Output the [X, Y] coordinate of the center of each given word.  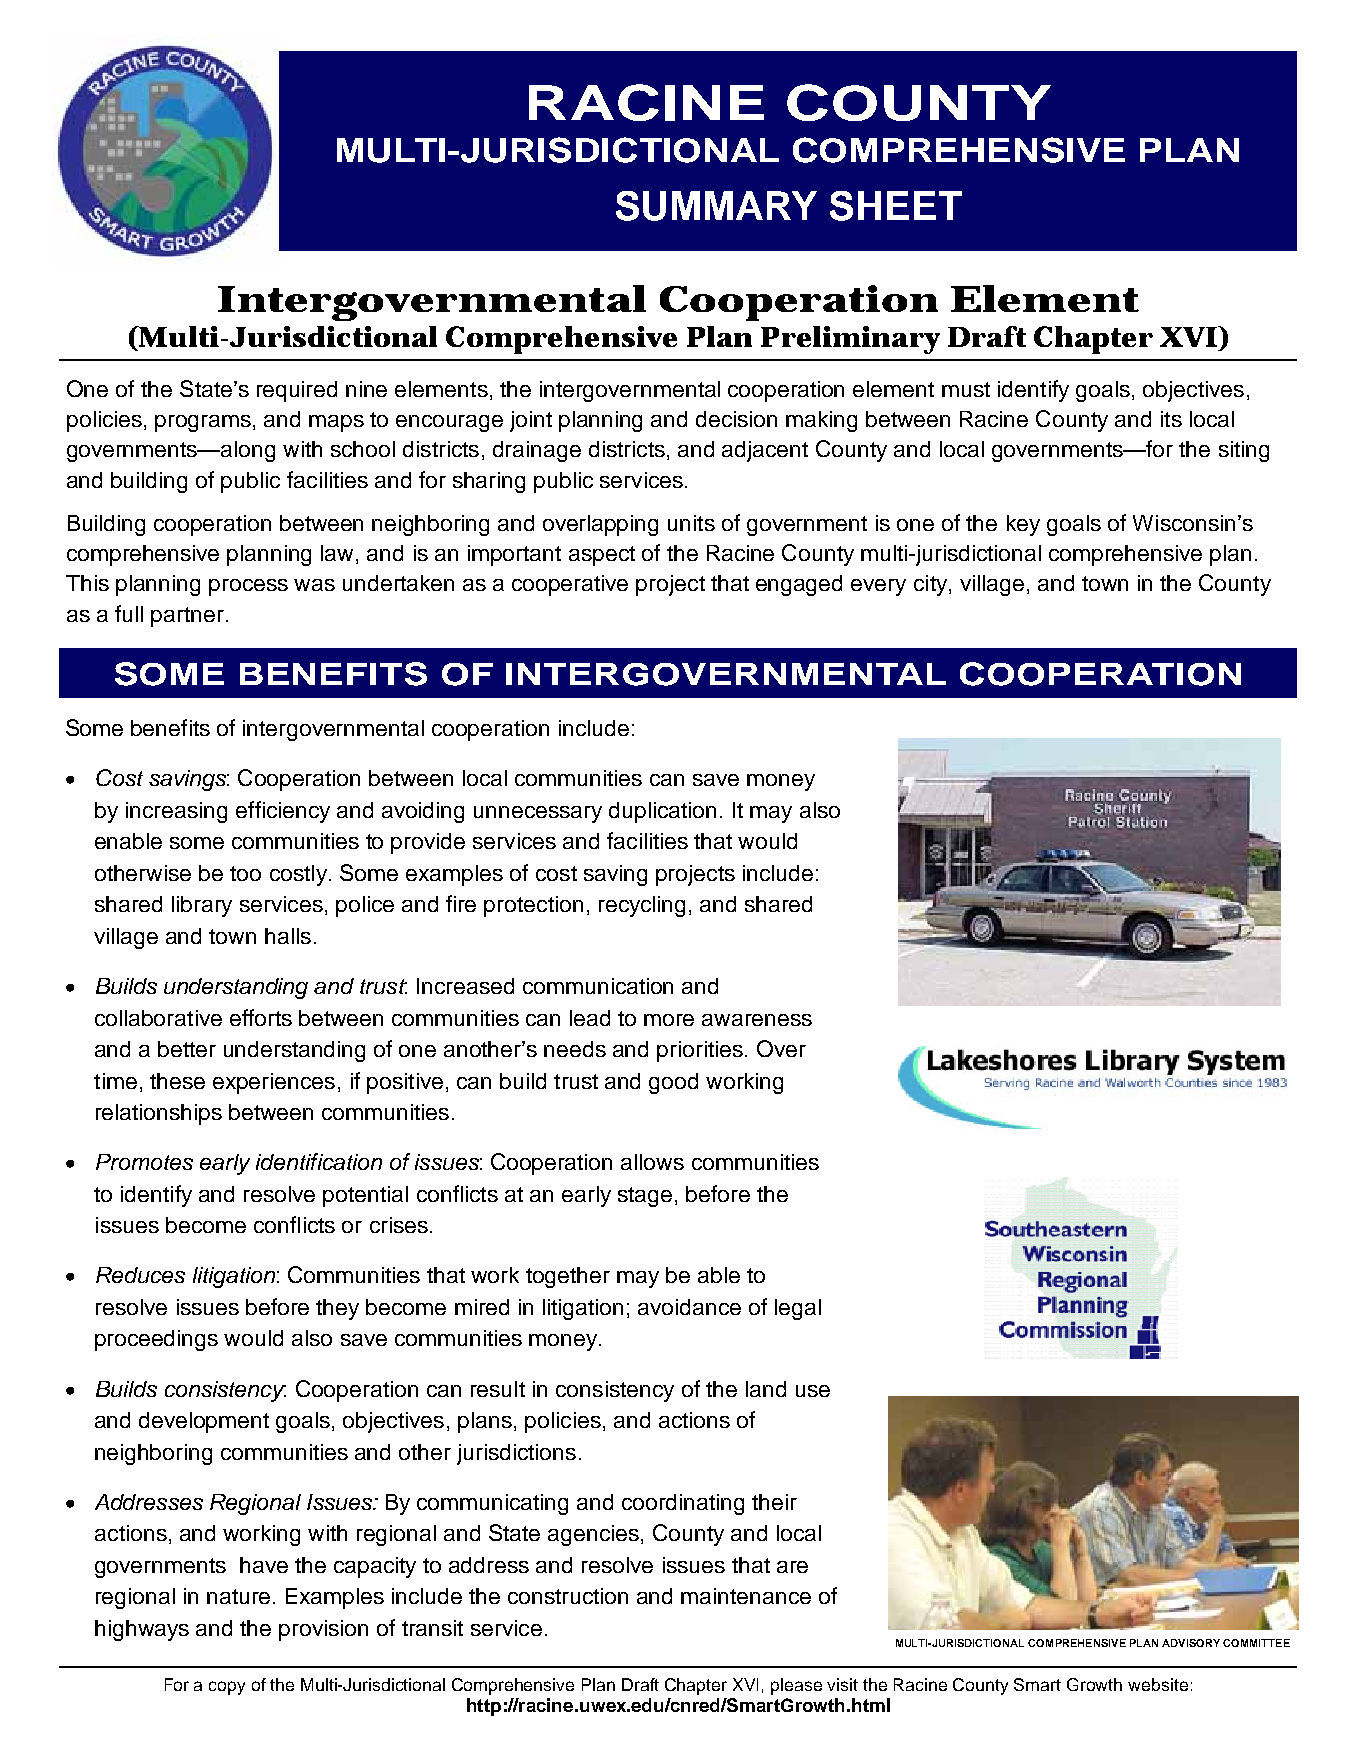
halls [288, 936]
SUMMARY [716, 206]
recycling [642, 906]
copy [227, 1688]
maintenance [746, 1596]
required [297, 391]
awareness [757, 1020]
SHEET [896, 206]
